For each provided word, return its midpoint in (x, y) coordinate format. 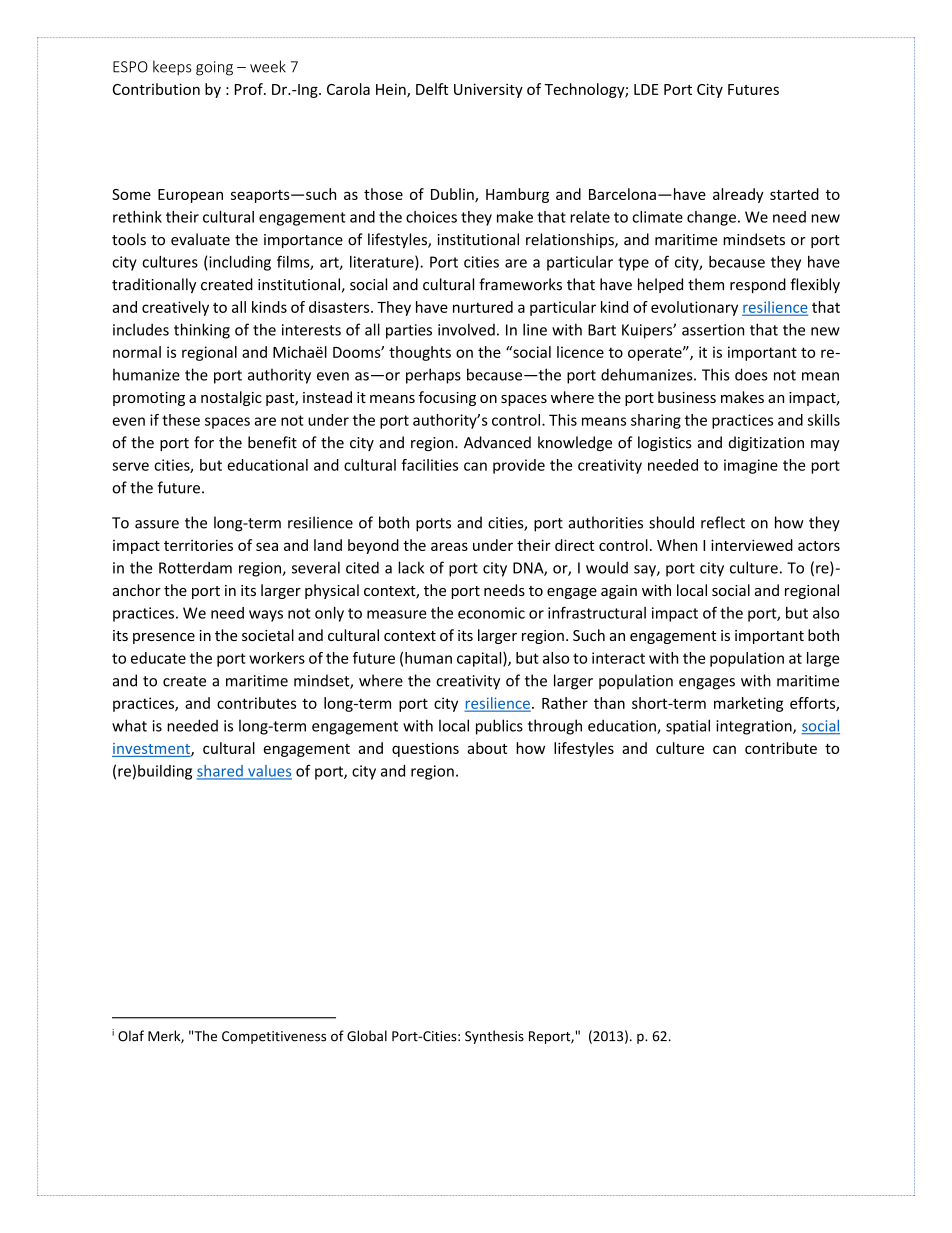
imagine (751, 466)
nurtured (483, 307)
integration (755, 727)
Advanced (497, 442)
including (240, 263)
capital (480, 659)
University (488, 90)
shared (221, 772)
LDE (646, 89)
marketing (748, 704)
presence (164, 638)
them (706, 284)
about (487, 748)
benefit (272, 442)
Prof (250, 89)
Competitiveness (274, 1037)
